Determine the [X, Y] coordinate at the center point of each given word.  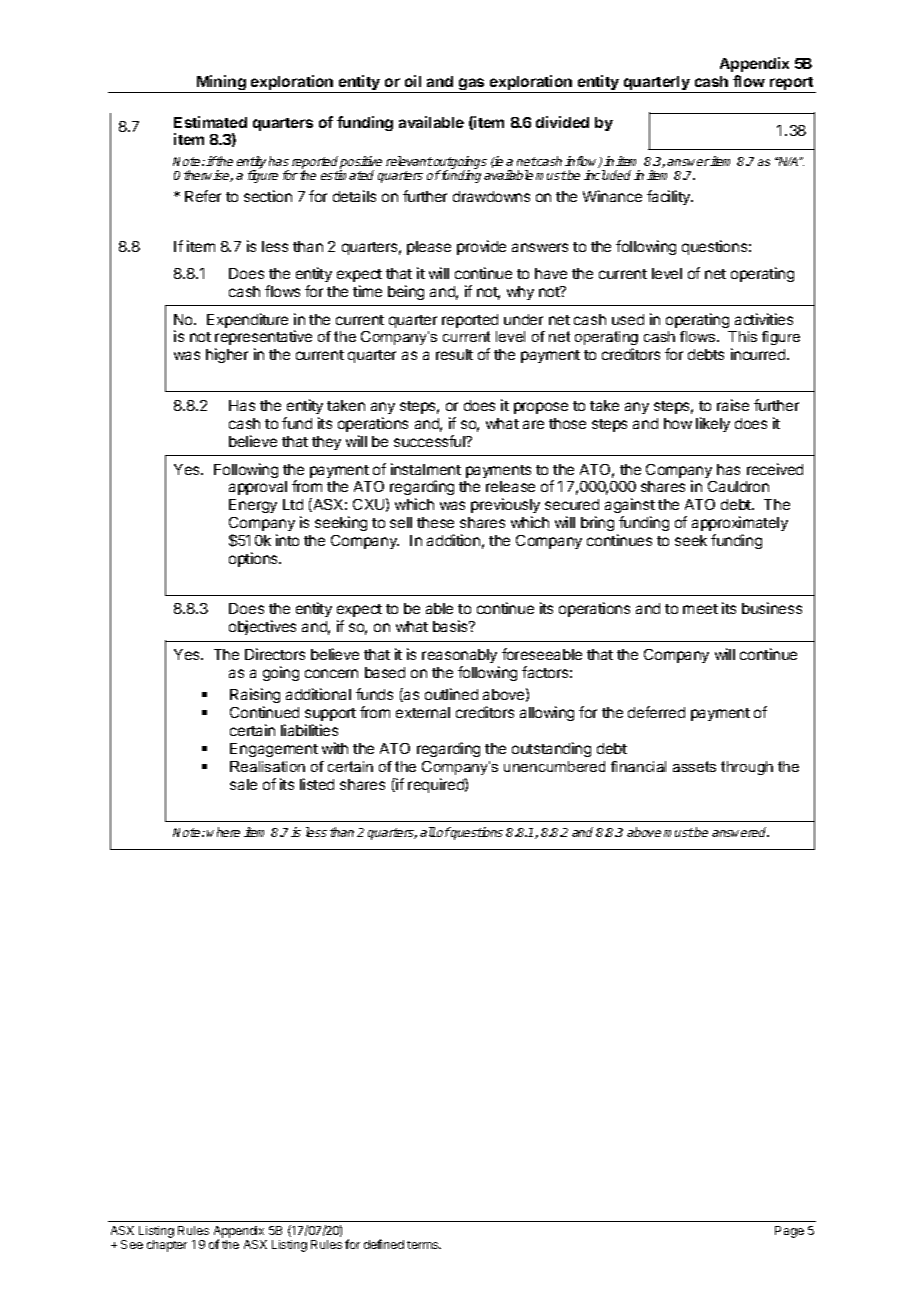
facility [670, 197]
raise [733, 405]
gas [472, 85]
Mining [221, 84]
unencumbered [554, 766]
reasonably [459, 656]
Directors [275, 654]
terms [424, 1245]
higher [227, 355]
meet [700, 609]
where [223, 832]
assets [694, 766]
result [454, 354]
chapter [167, 1246]
